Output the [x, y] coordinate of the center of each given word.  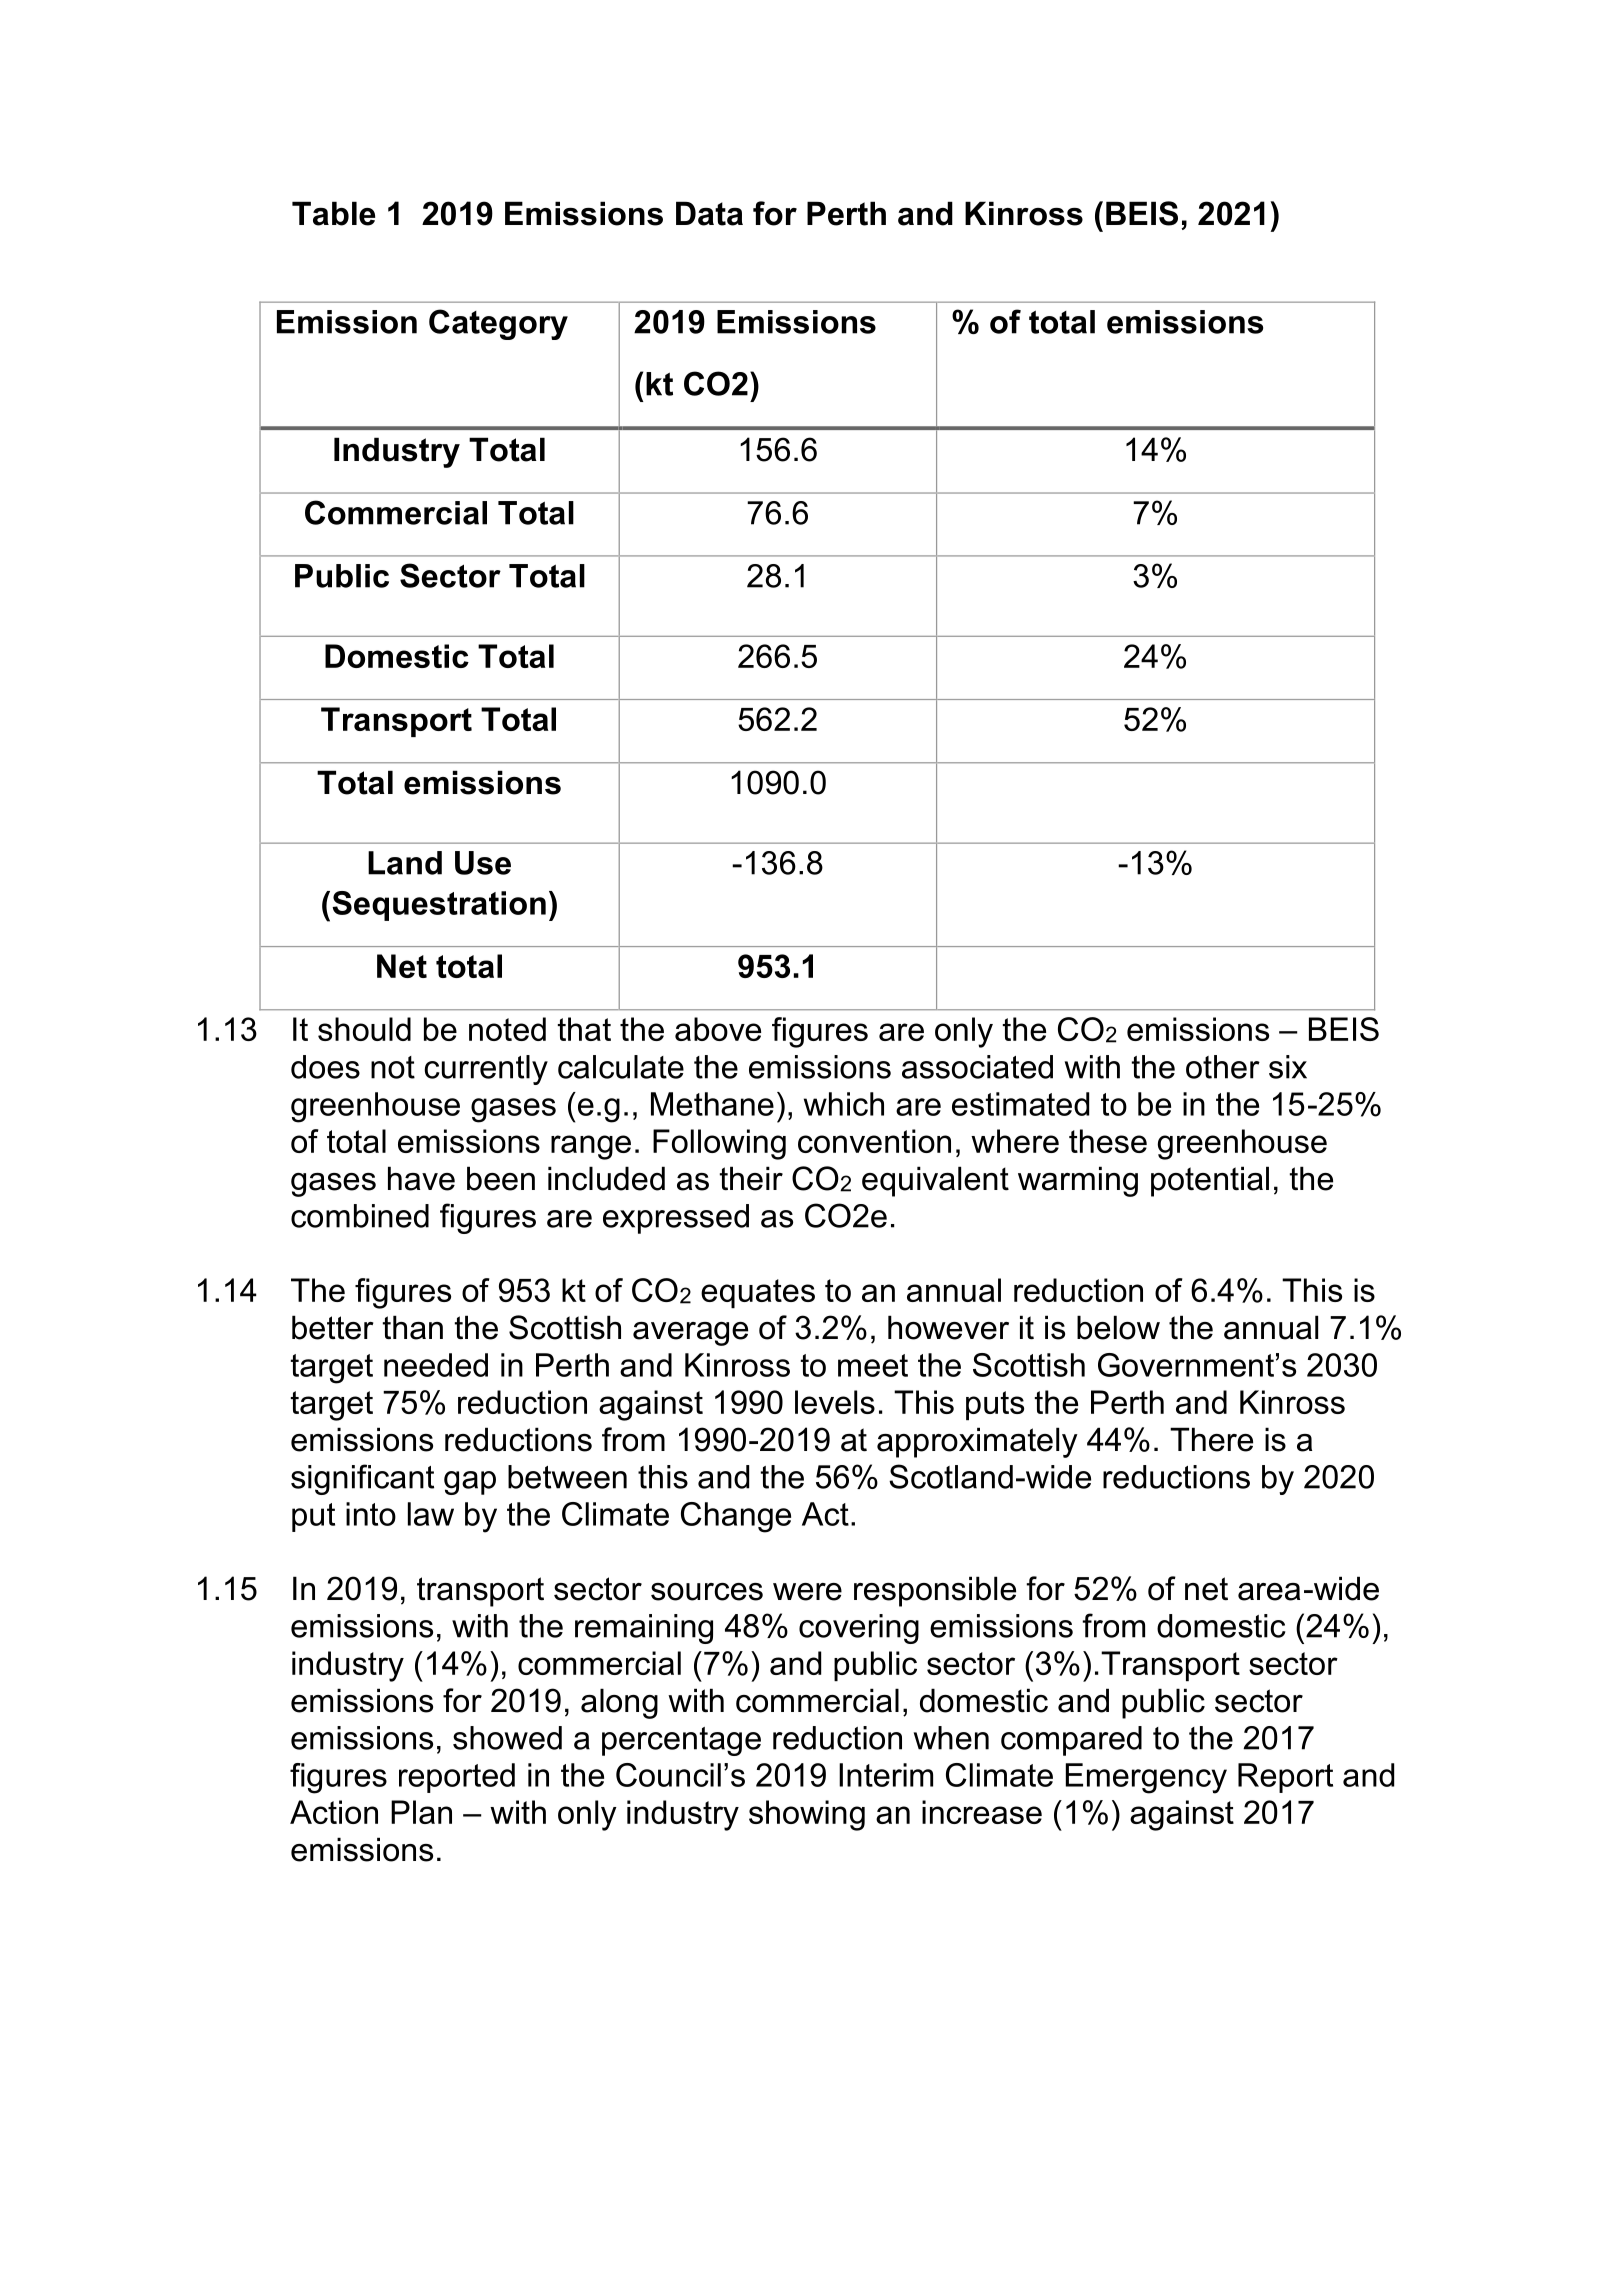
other [1223, 1067]
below [1118, 1327]
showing [807, 1815]
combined [360, 1216]
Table [333, 213]
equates [758, 1293]
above [718, 1029]
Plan [421, 1812]
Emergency [1146, 1778]
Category [498, 324]
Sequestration [439, 906]
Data [709, 213]
